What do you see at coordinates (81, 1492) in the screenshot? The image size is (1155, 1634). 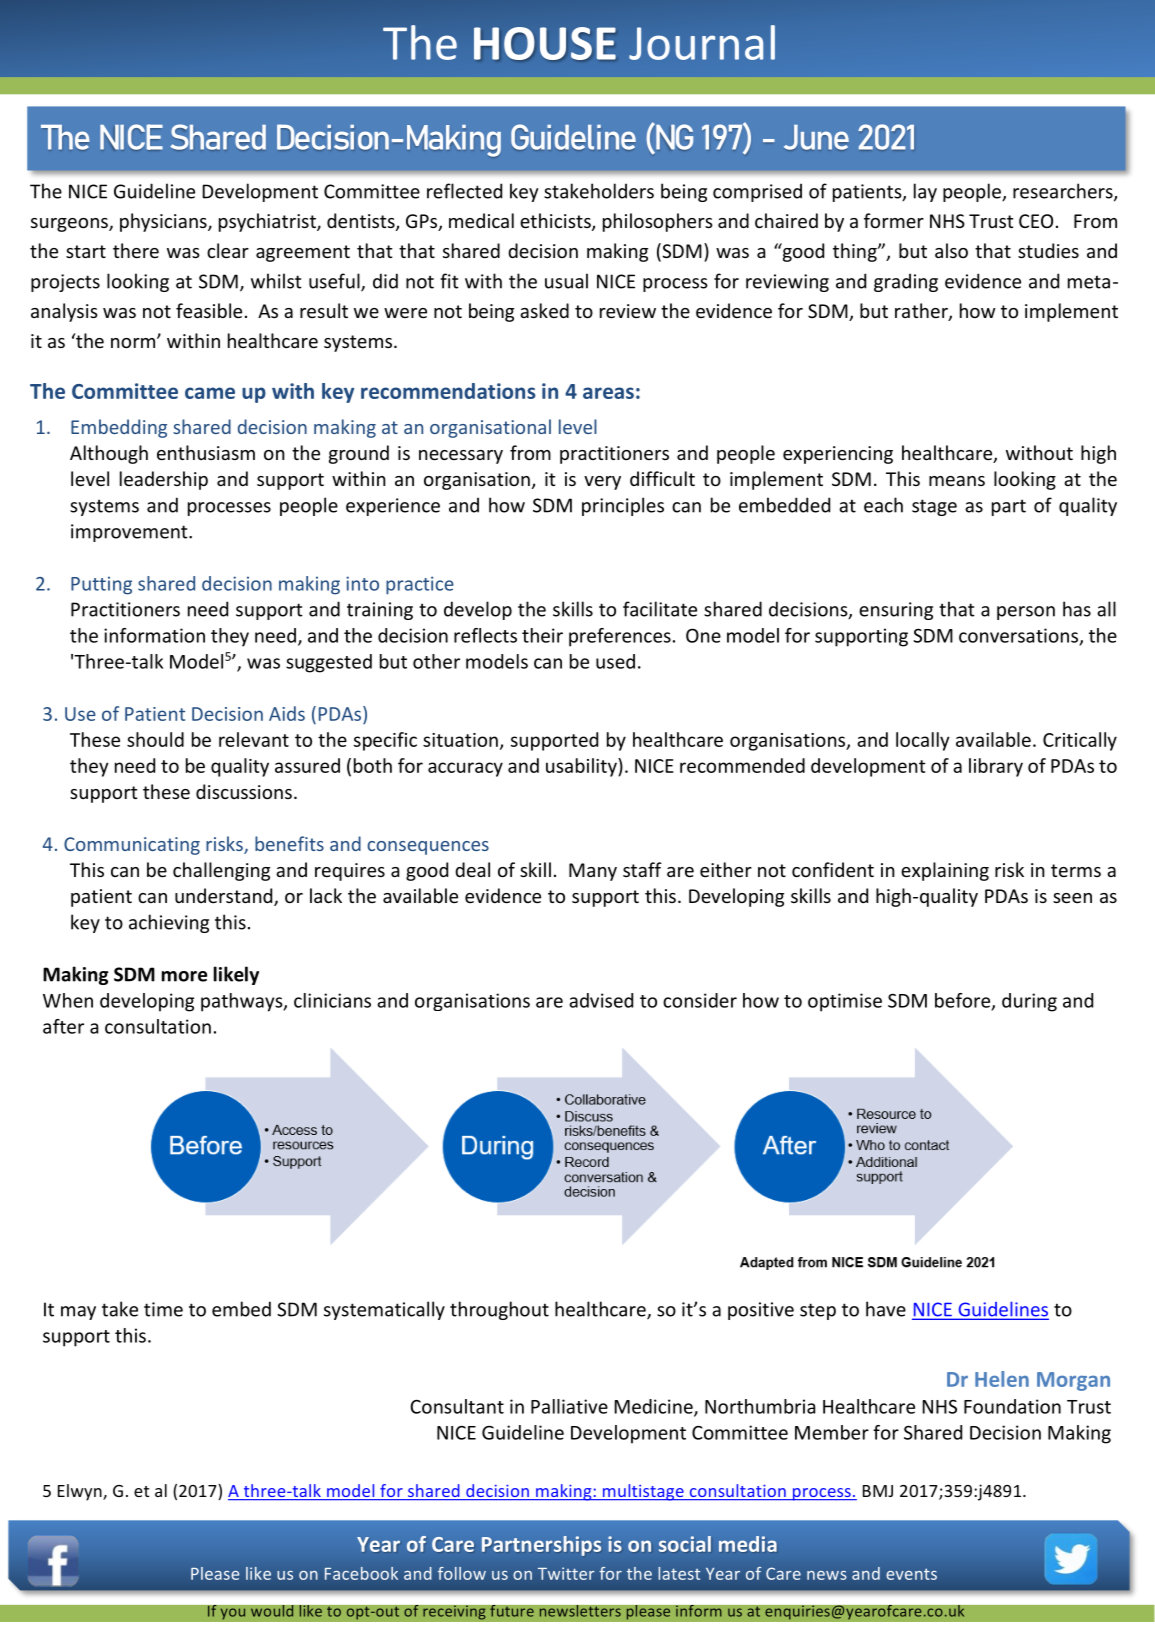 I see `Elwyn` at bounding box center [81, 1492].
